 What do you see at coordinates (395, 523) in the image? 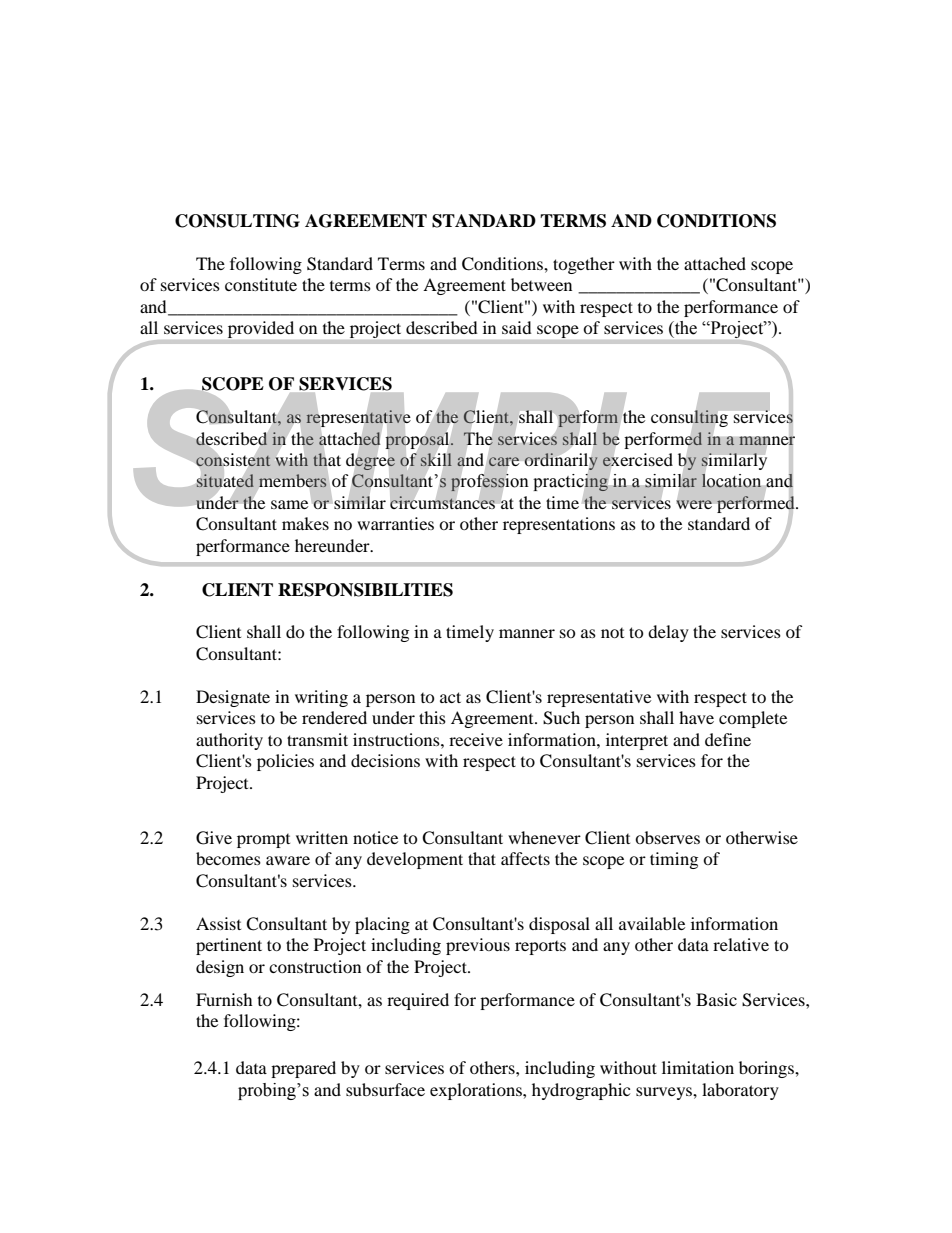
I see `warranties` at bounding box center [395, 523].
